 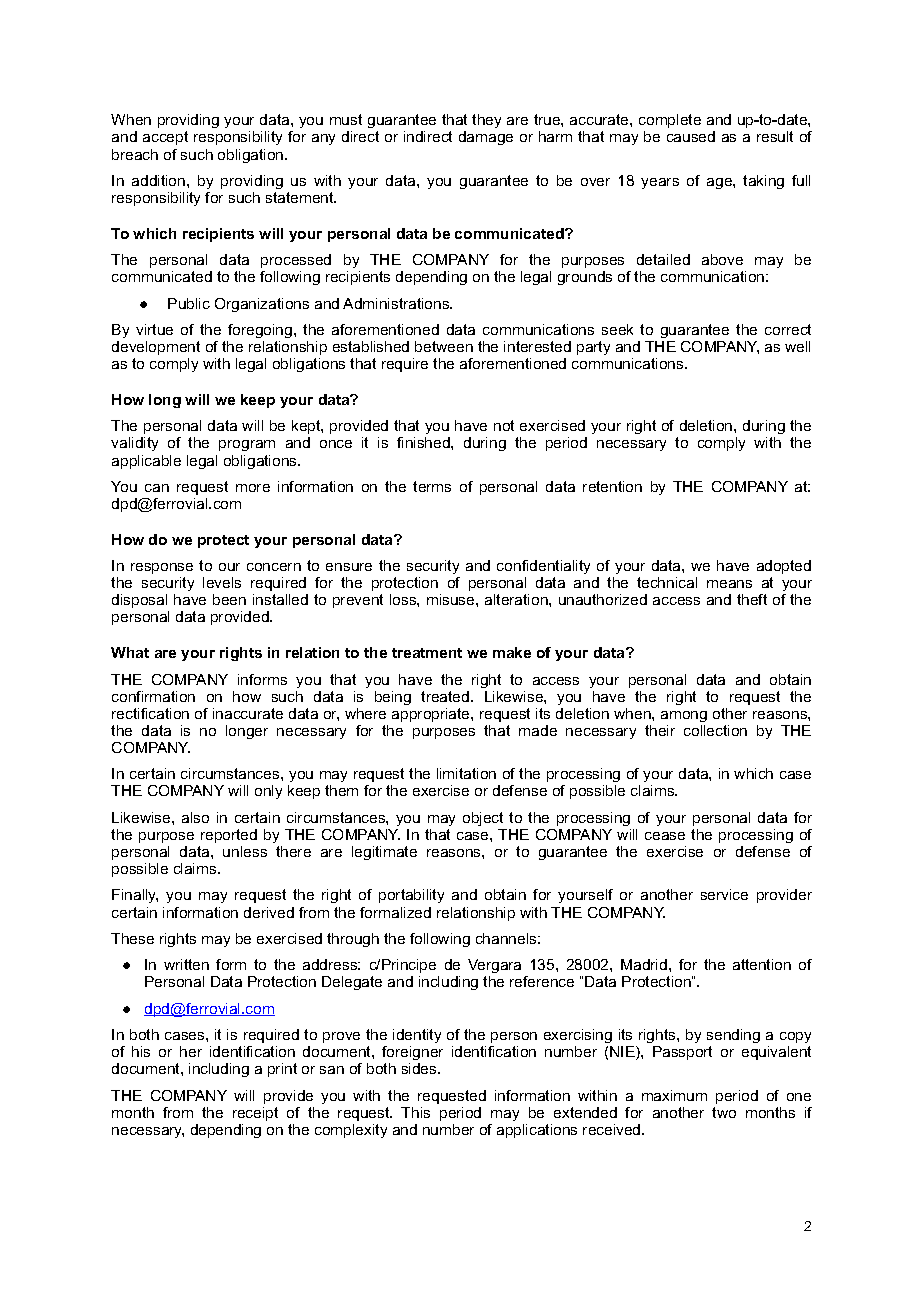 What do you see at coordinates (691, 136) in the image?
I see `caused` at bounding box center [691, 136].
